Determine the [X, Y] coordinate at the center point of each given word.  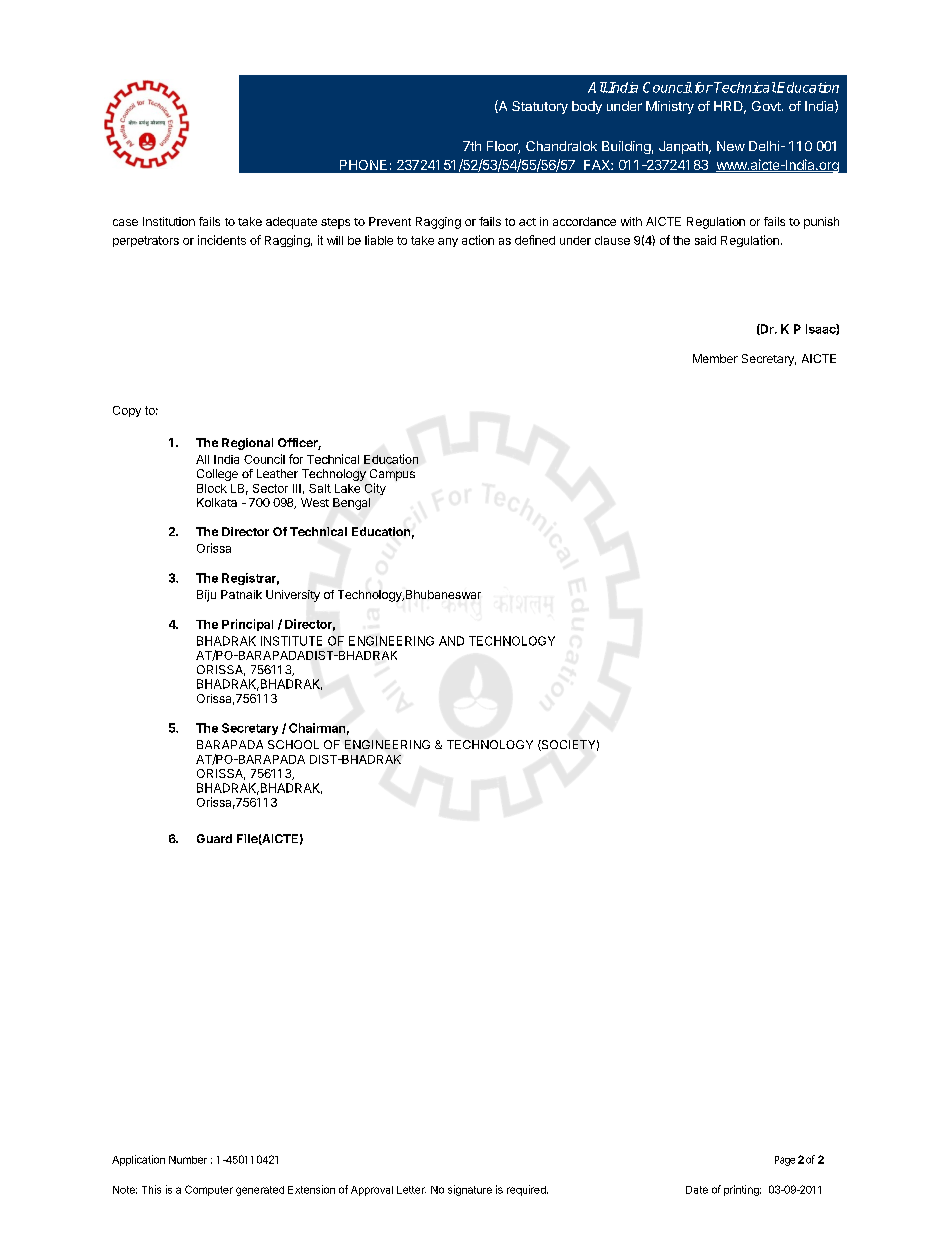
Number [188, 1160]
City [375, 489]
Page [785, 1161]
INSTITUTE [291, 641]
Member [715, 358]
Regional [247, 444]
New [731, 146]
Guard [214, 838]
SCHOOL [293, 744]
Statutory [540, 107]
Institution [169, 221]
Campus [392, 475]
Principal [247, 625]
